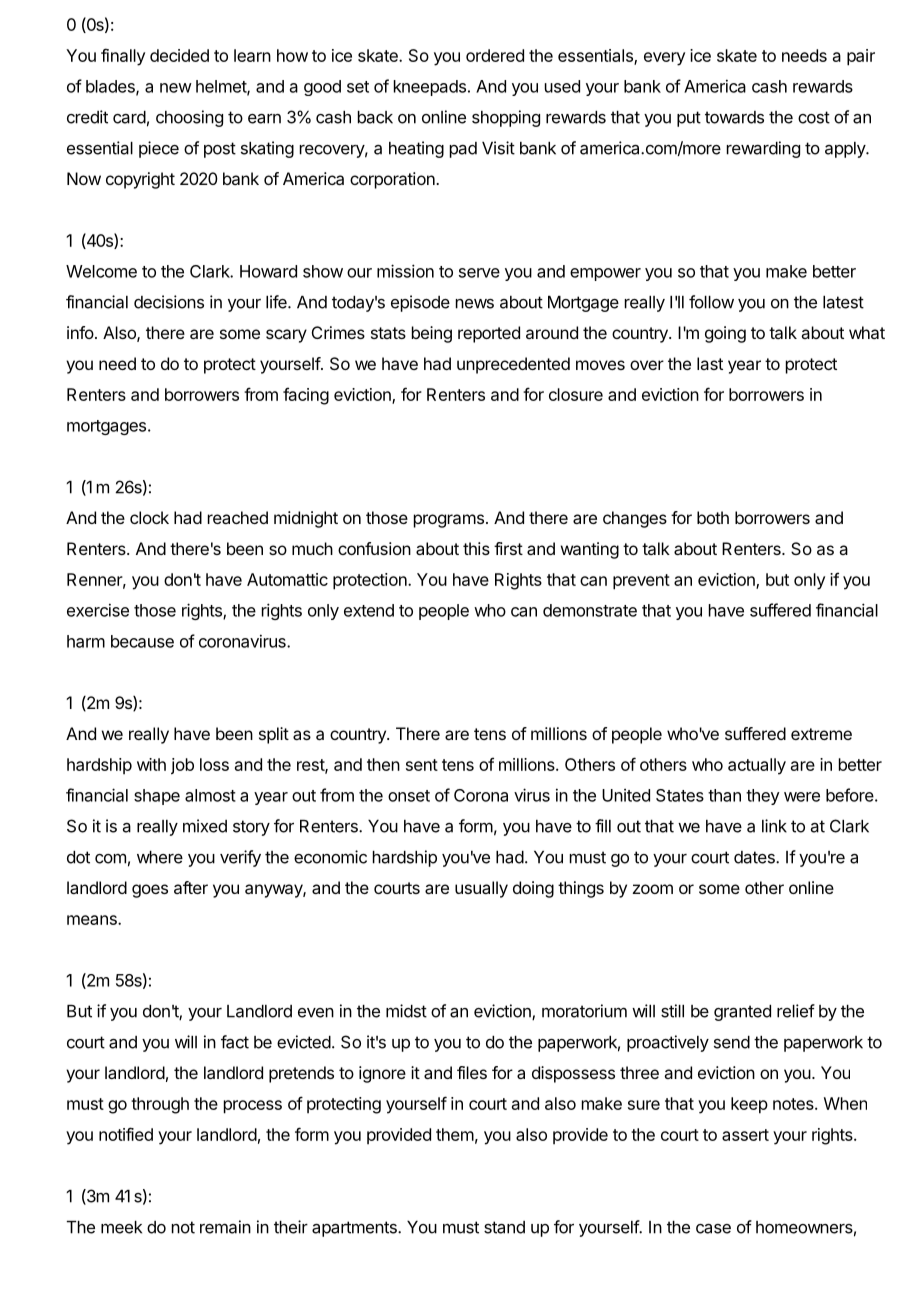 Image resolution: width=924 pixels, height=1308 pixels. I want to click on towards, so click(734, 117).
